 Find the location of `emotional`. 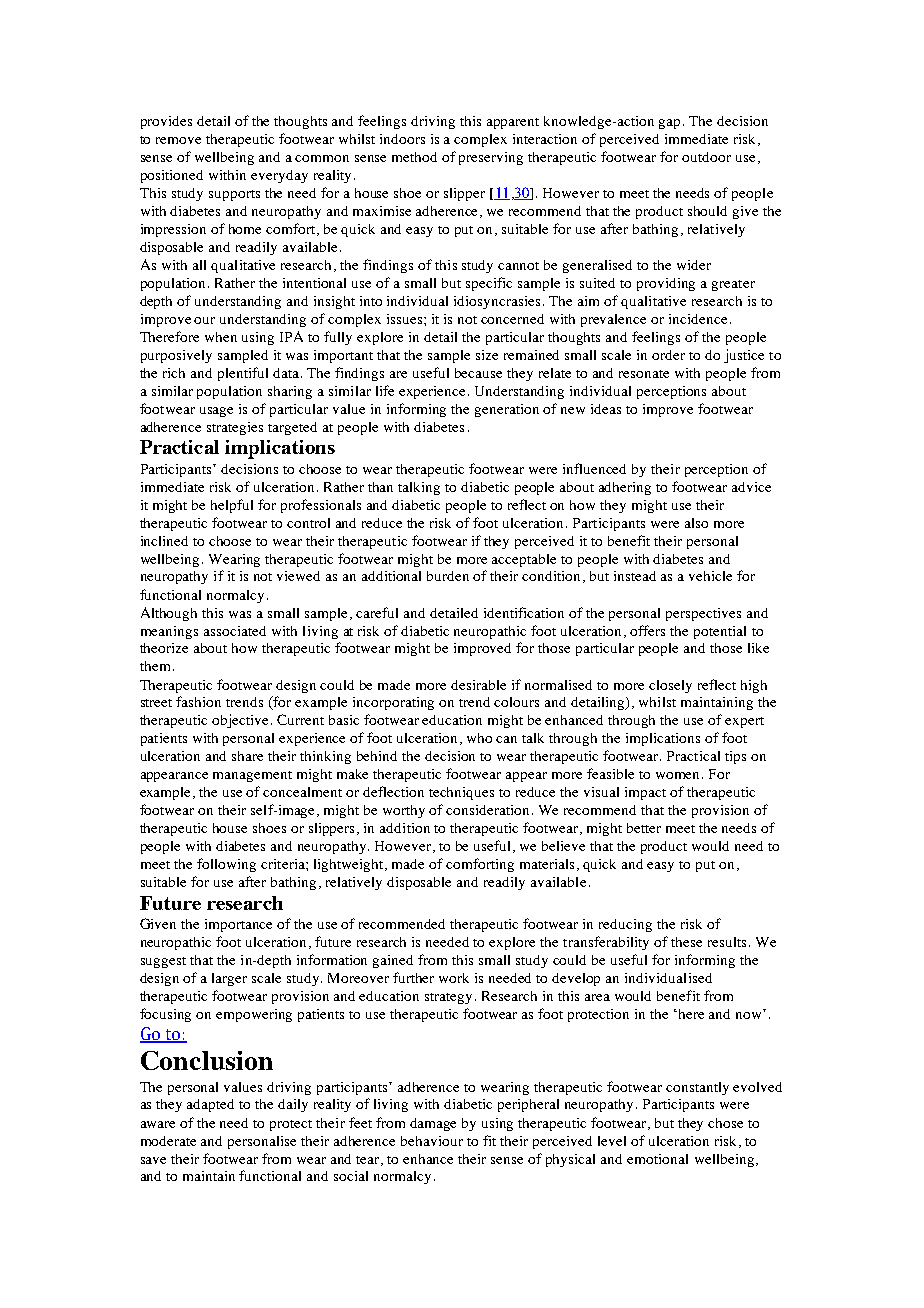

emotional is located at coordinates (657, 1159).
